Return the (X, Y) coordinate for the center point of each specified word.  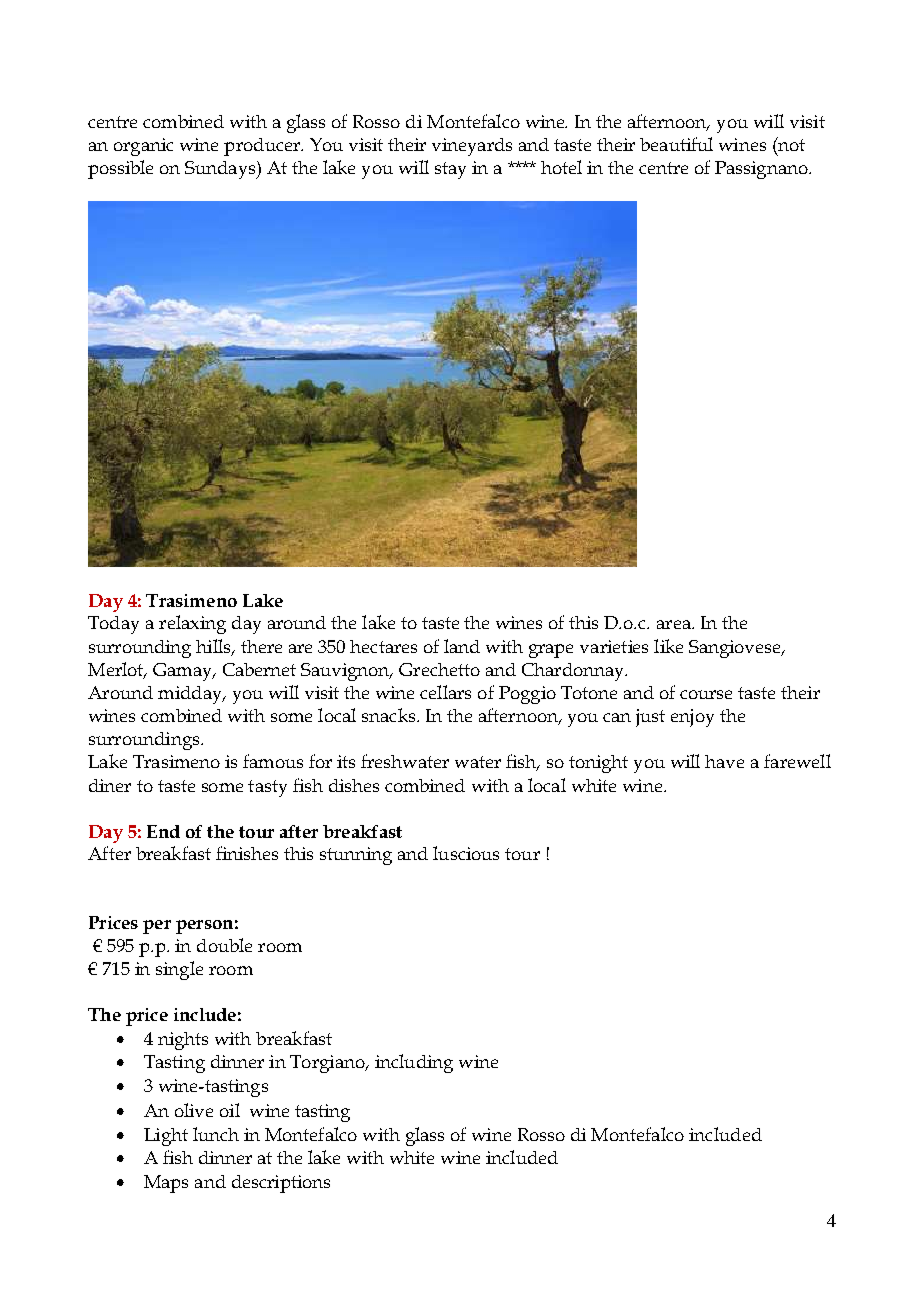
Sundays (221, 170)
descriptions (281, 1184)
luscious (466, 853)
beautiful (676, 144)
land (462, 646)
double (224, 945)
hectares (383, 646)
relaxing (192, 624)
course (706, 694)
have (724, 761)
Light (166, 1137)
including (414, 1063)
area (675, 624)
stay (450, 170)
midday (191, 695)
